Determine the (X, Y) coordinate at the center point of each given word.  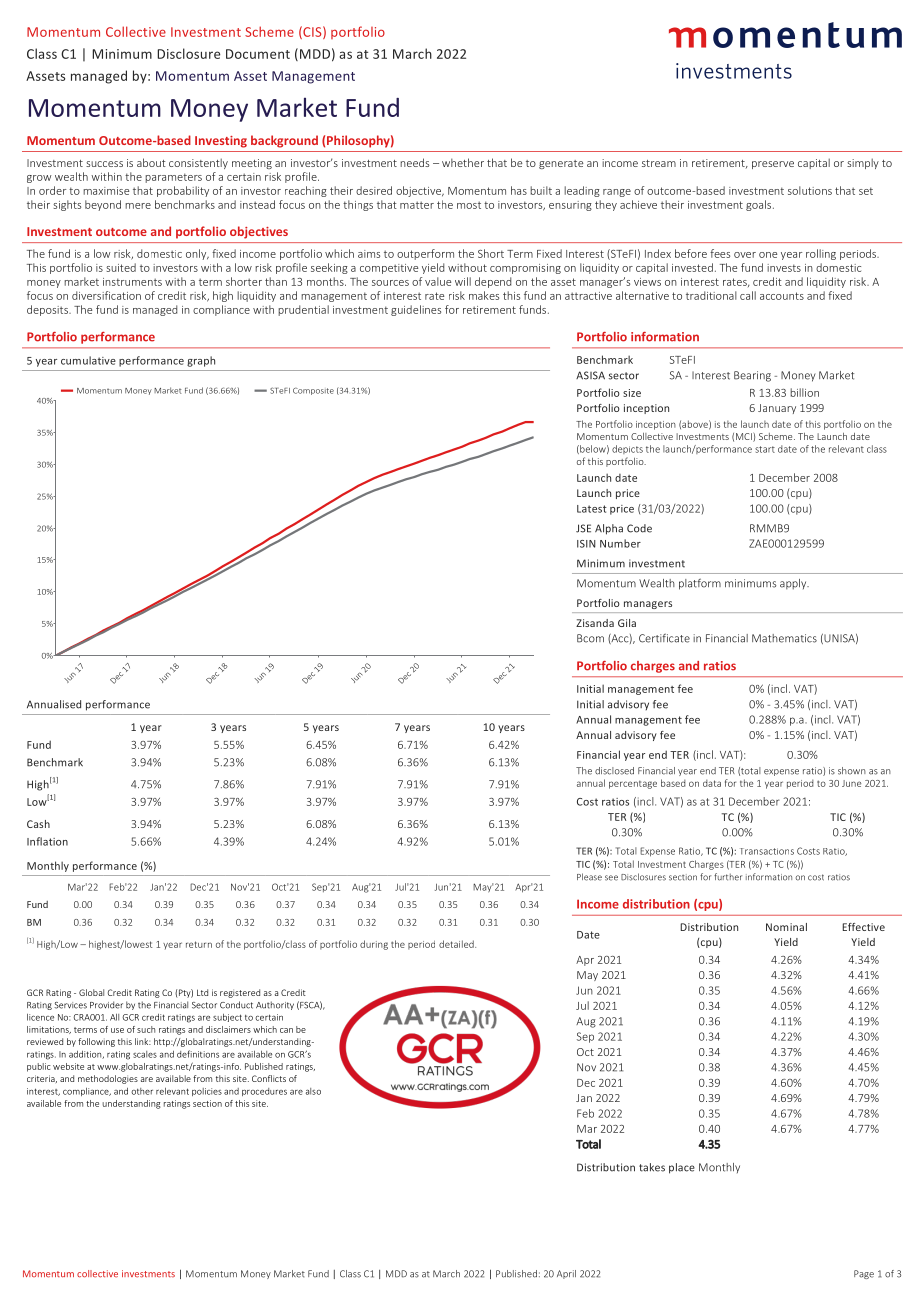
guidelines (416, 310)
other (142, 1091)
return (199, 944)
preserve (773, 165)
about (151, 162)
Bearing (752, 376)
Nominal (786, 927)
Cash (38, 824)
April (566, 1274)
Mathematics (784, 638)
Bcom (590, 638)
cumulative (88, 360)
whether (463, 162)
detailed (457, 944)
